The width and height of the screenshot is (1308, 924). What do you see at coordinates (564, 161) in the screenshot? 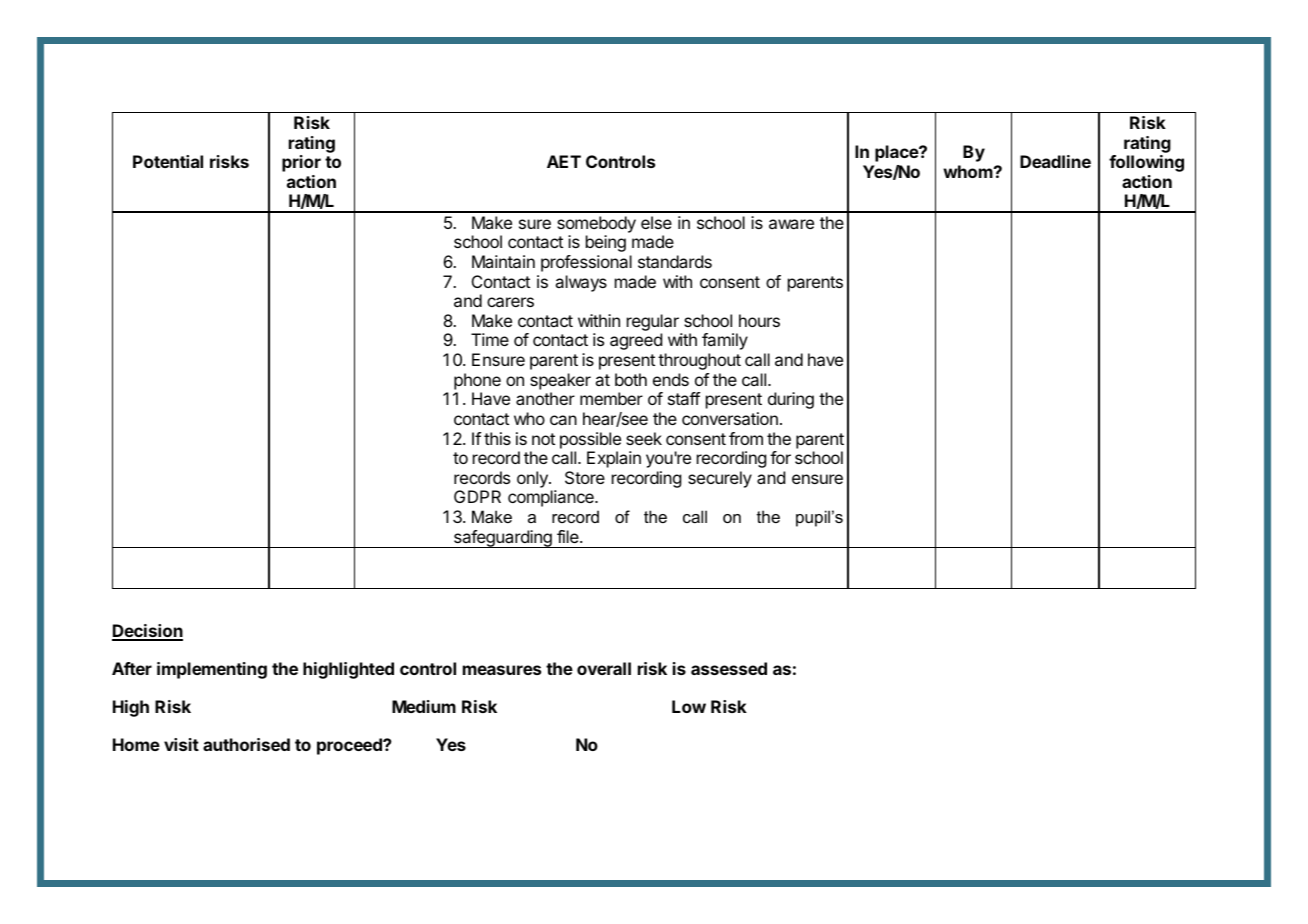
I see `AET` at bounding box center [564, 161].
